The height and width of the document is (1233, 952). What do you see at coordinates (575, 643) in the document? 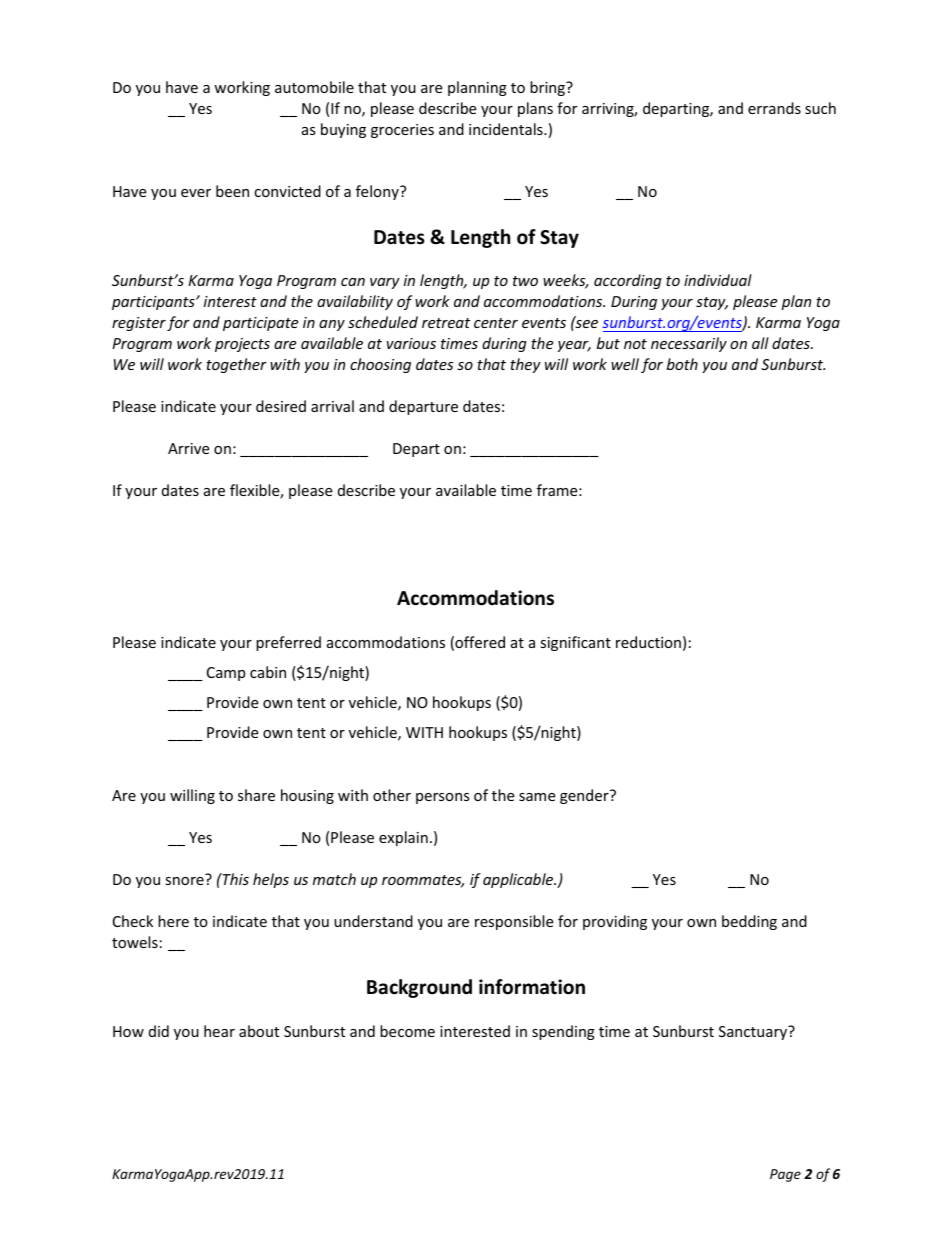
I see `significant` at bounding box center [575, 643].
